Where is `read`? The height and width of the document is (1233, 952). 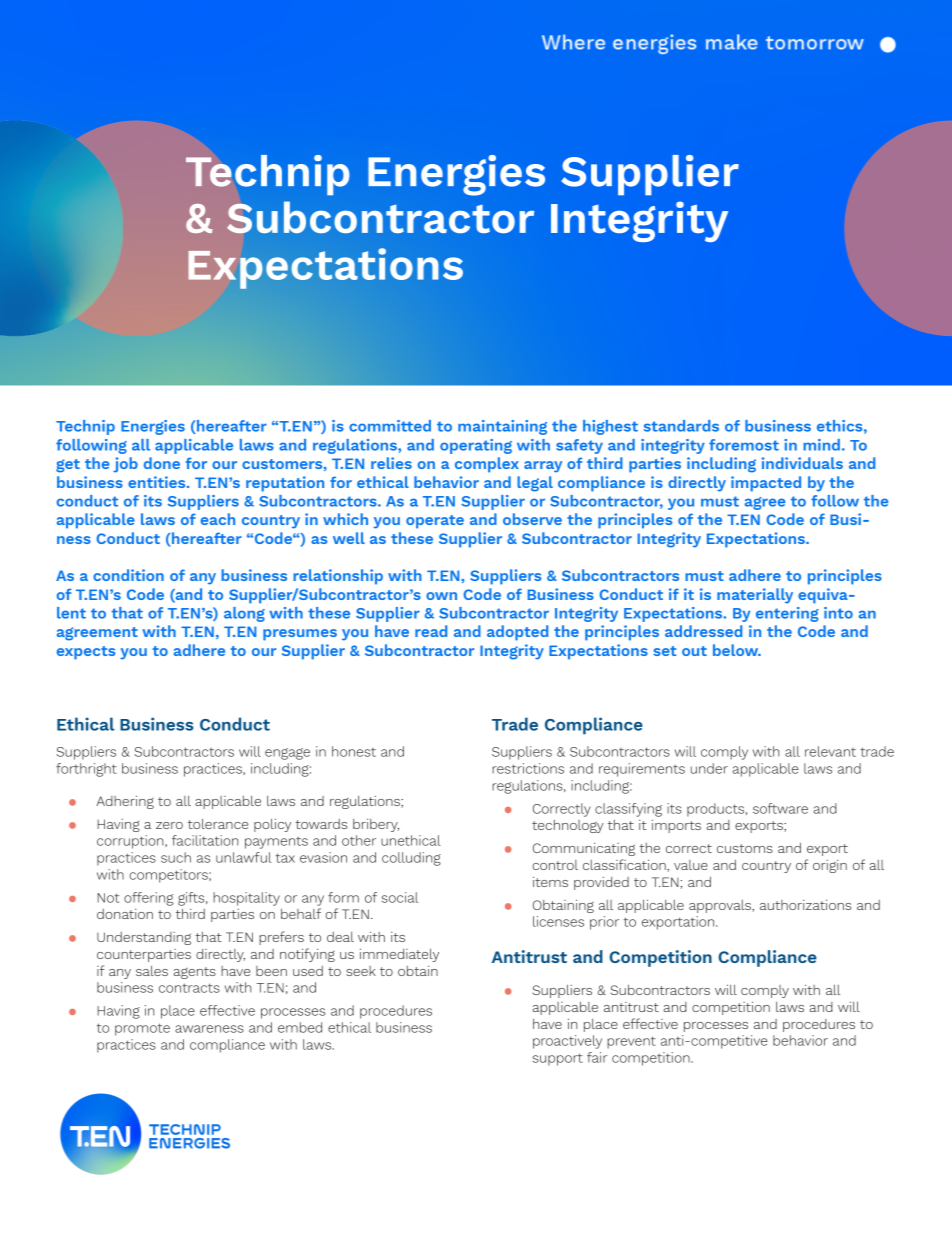 read is located at coordinates (431, 631).
